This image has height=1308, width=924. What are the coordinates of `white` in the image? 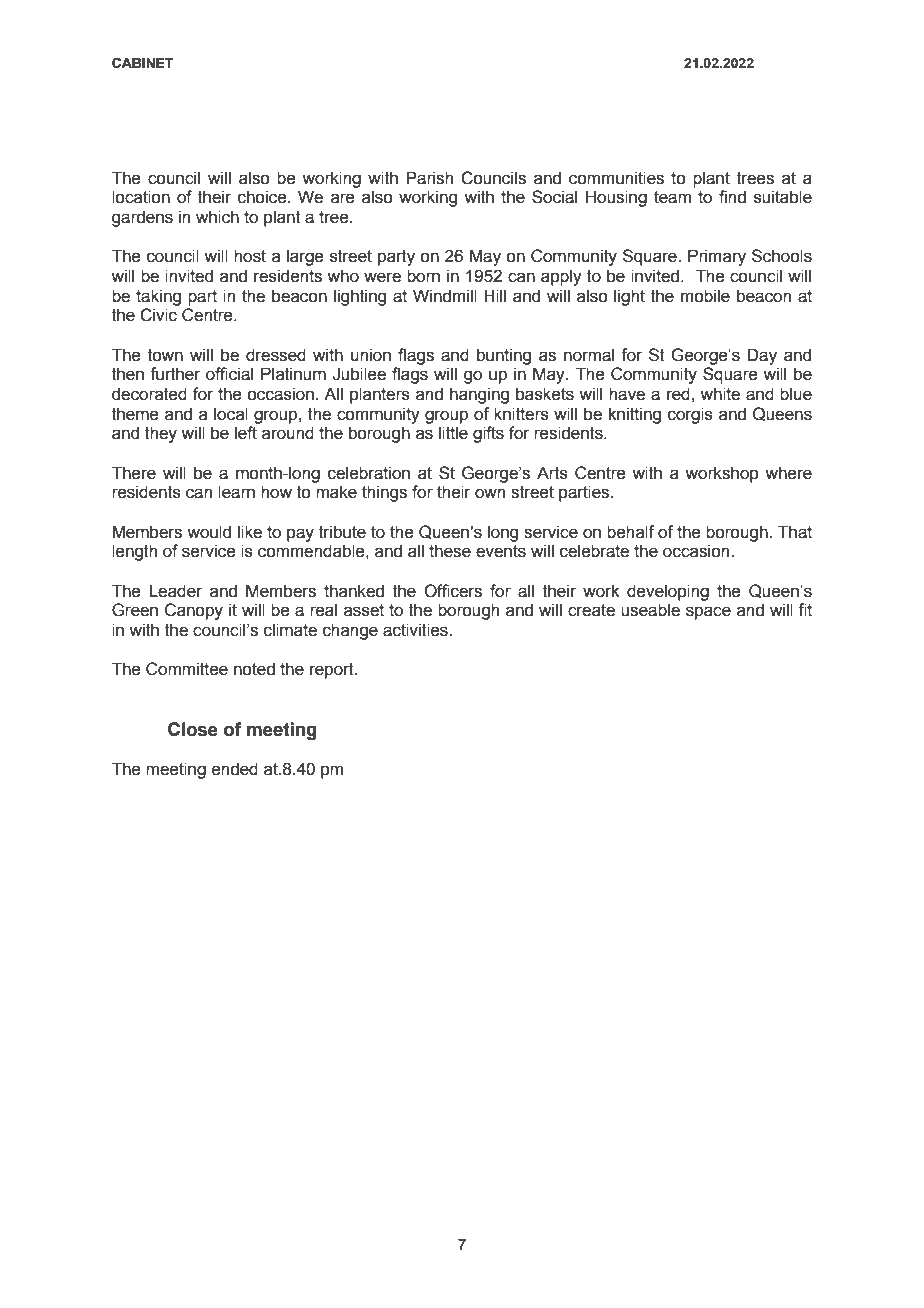 It's located at (720, 394).
